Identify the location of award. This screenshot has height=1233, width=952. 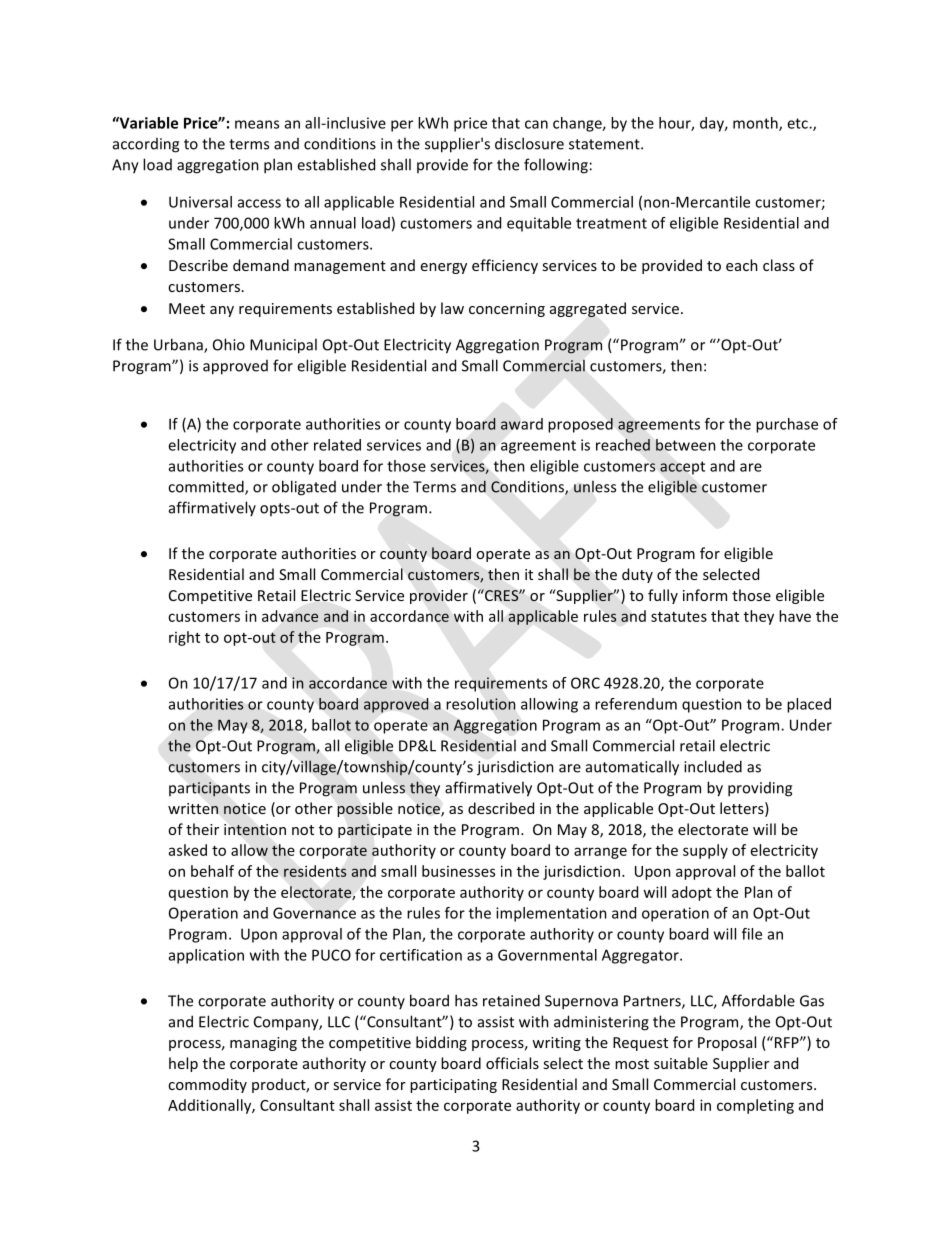
(522, 424).
